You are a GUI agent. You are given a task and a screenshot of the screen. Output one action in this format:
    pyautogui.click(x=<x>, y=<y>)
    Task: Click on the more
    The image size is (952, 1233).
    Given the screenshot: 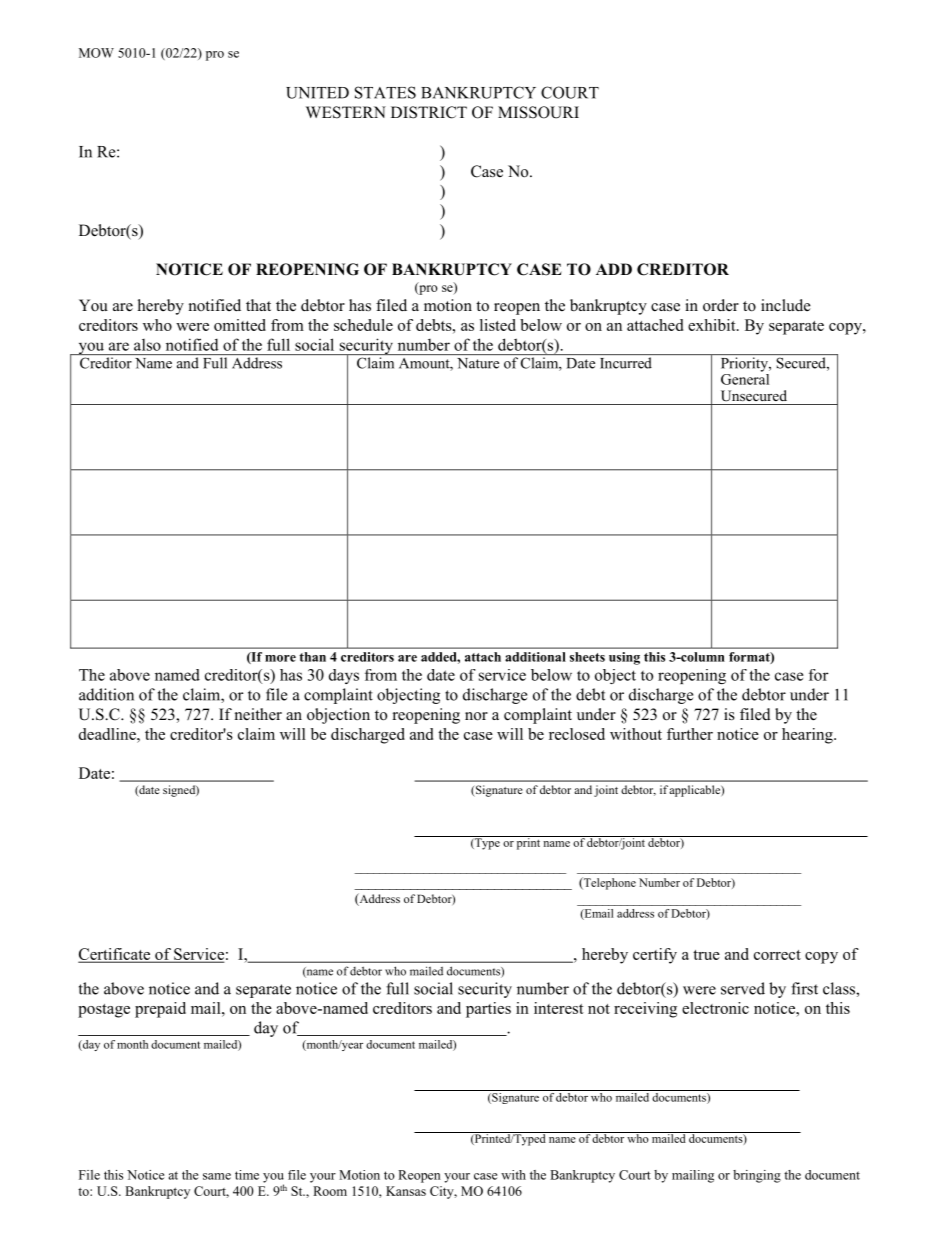 What is the action you would take?
    pyautogui.click(x=280, y=658)
